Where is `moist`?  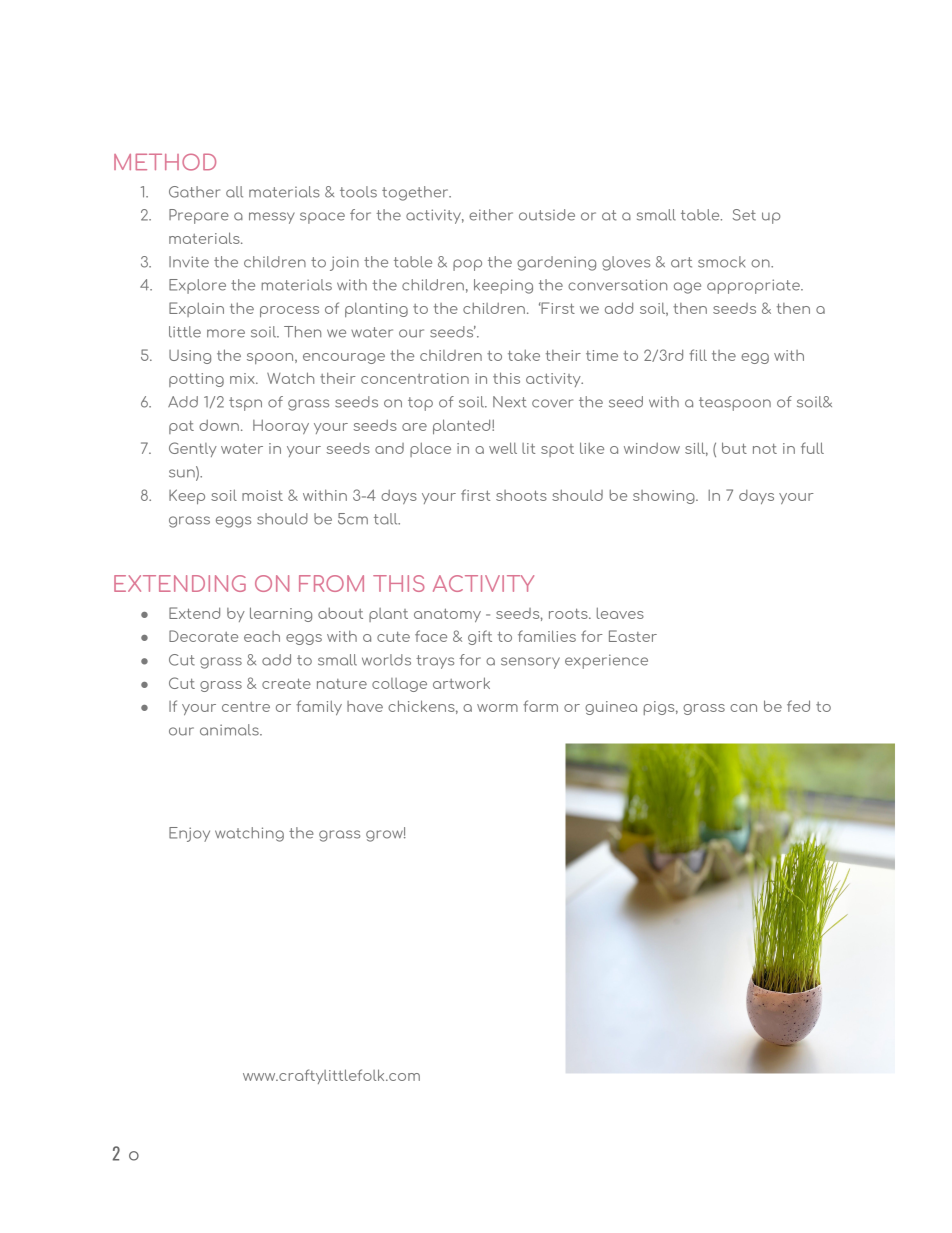 moist is located at coordinates (262, 495).
